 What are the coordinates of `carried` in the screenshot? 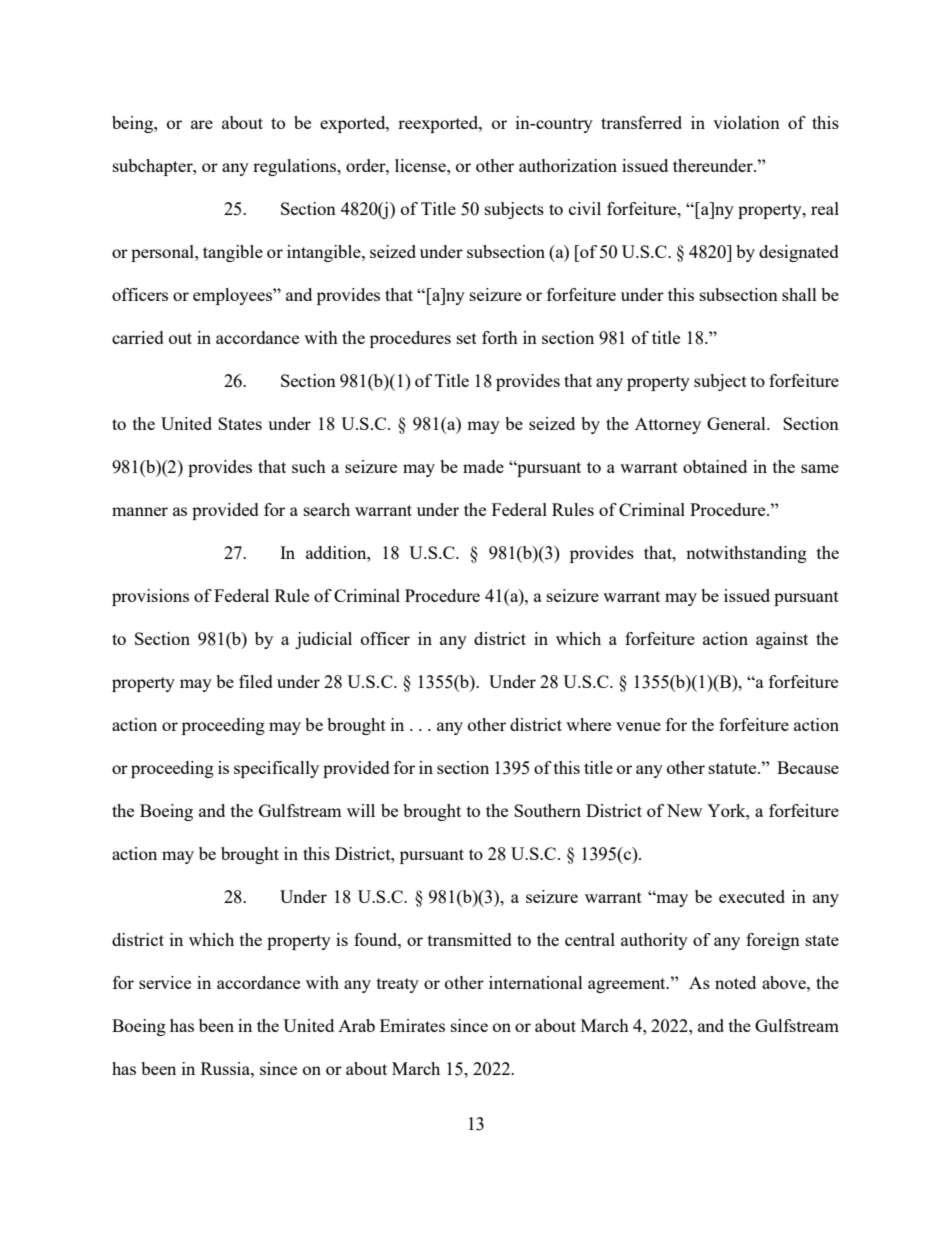 It's located at (138, 337).
